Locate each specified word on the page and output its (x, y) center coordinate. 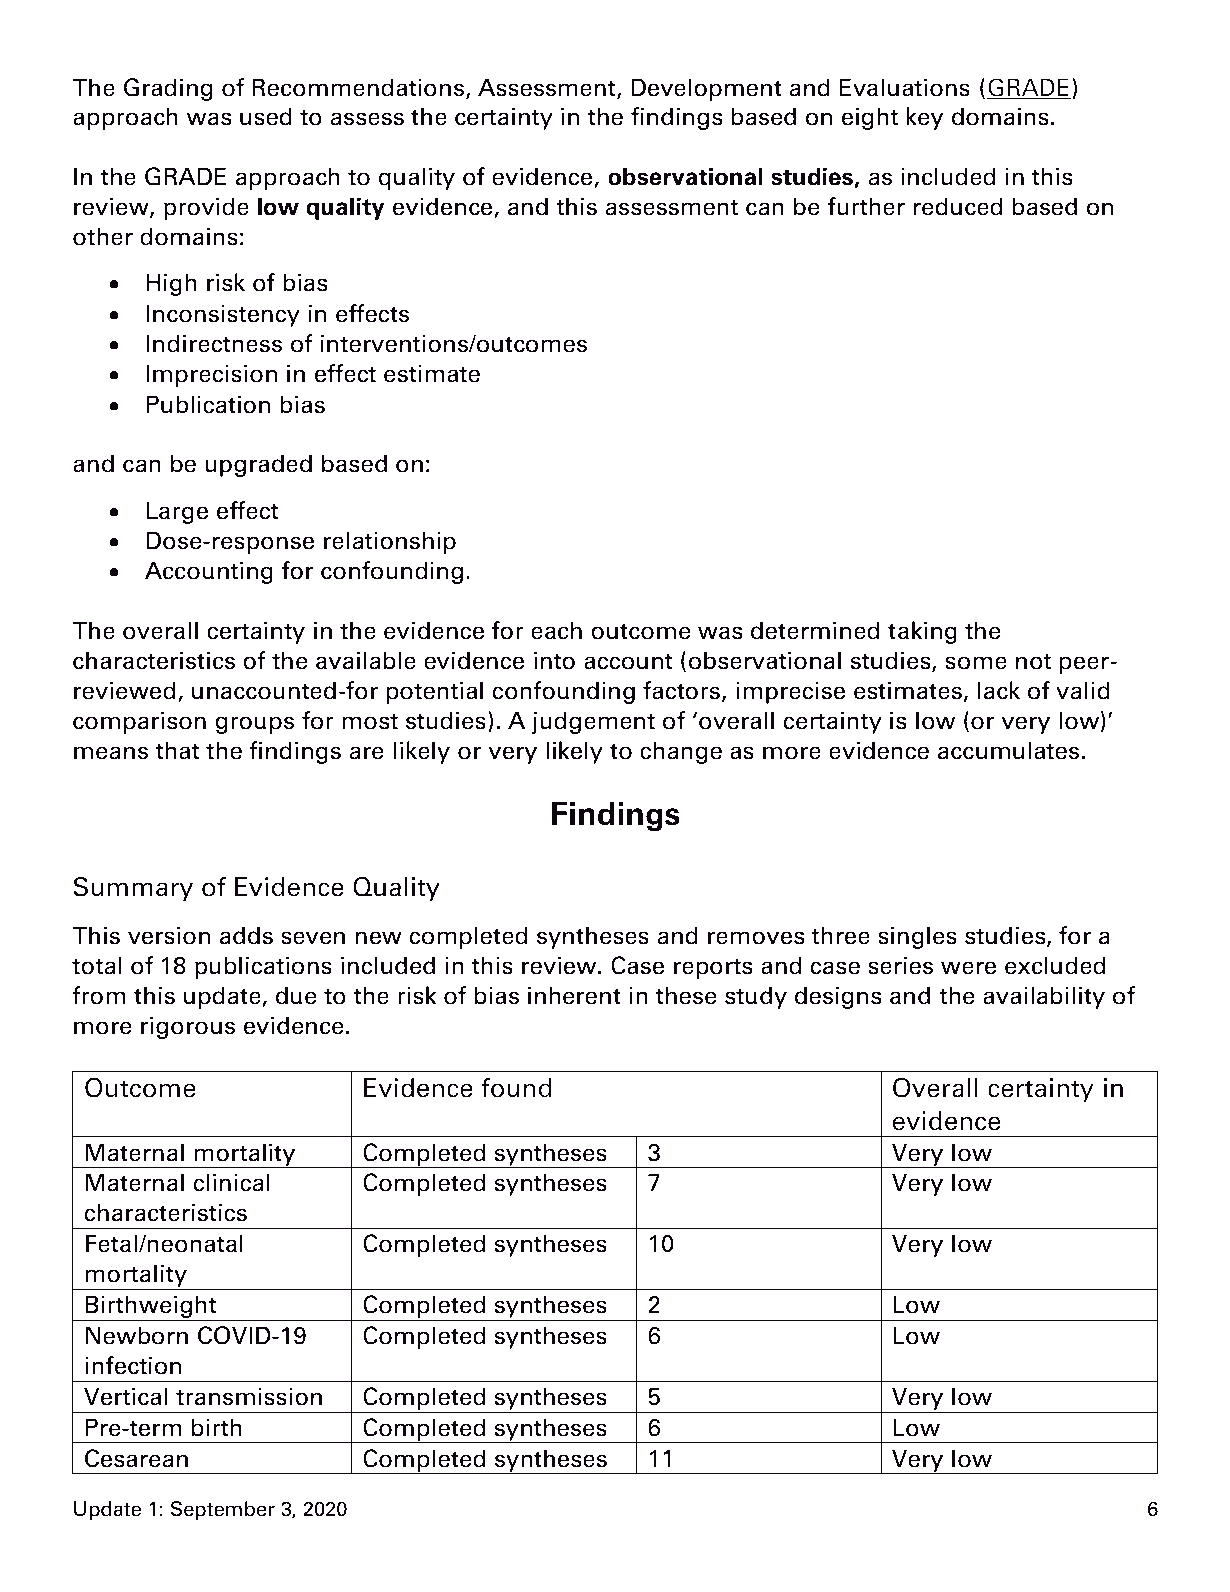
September (223, 1510)
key (924, 118)
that (177, 750)
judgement (593, 722)
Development (706, 89)
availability (1044, 997)
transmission (249, 1396)
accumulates (1008, 750)
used (266, 116)
